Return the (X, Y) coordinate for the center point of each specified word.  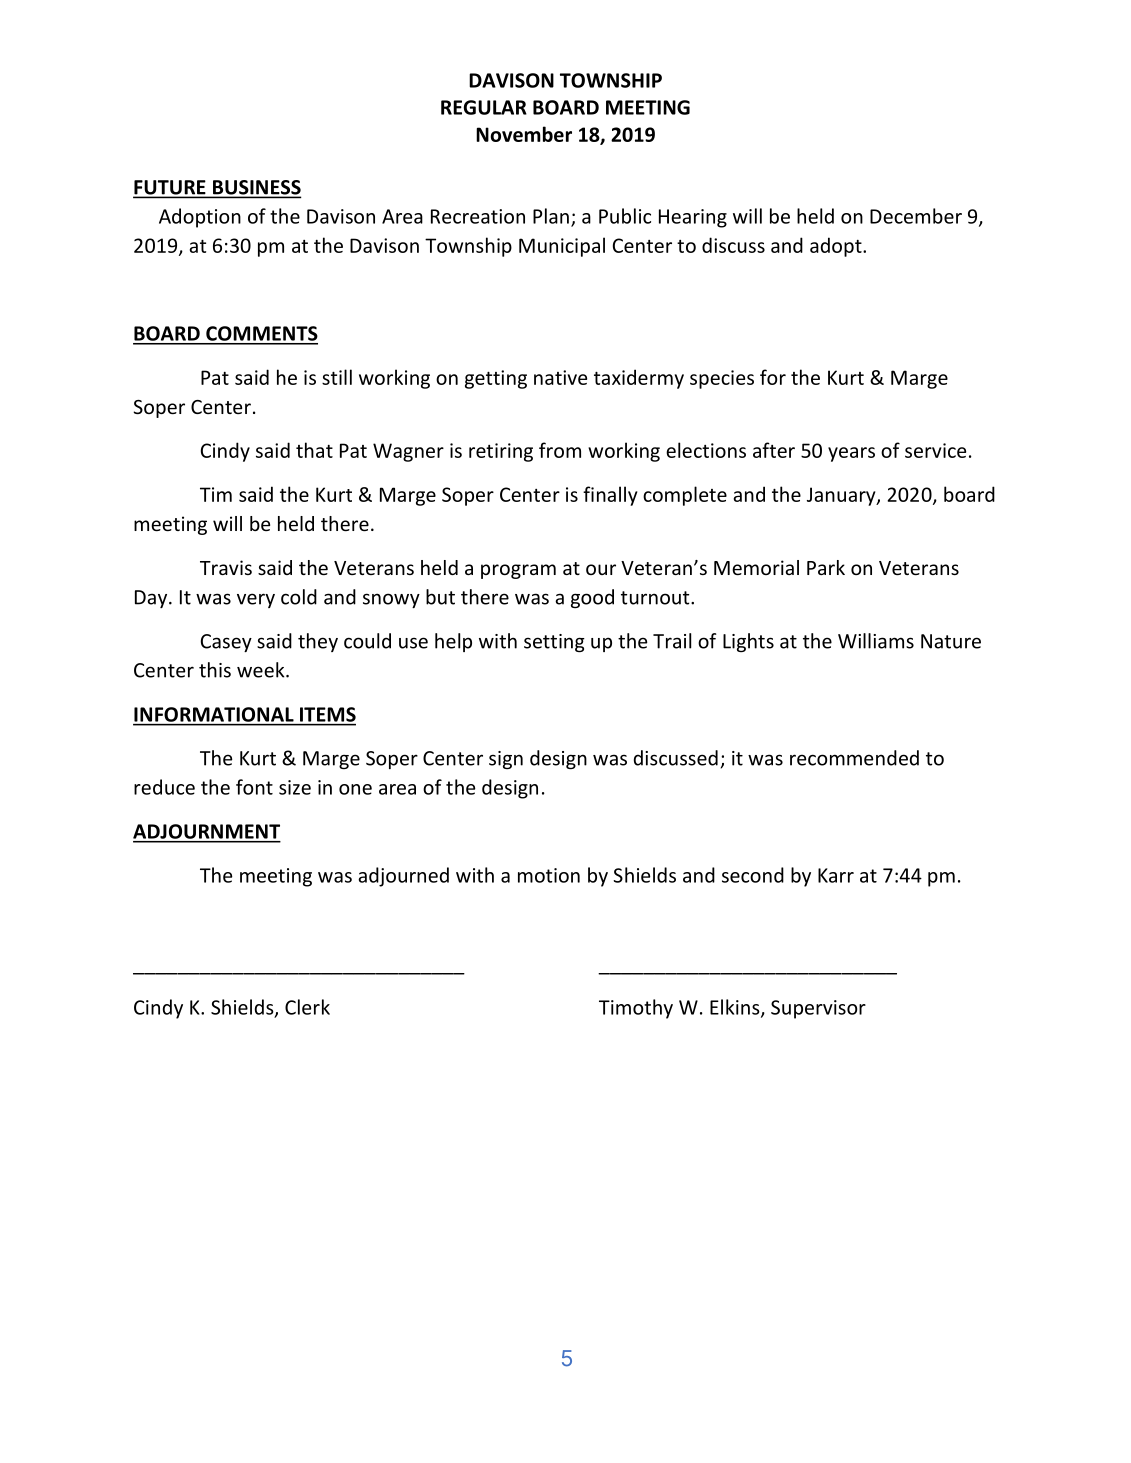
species (722, 379)
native (560, 377)
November (524, 134)
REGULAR (484, 107)
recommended (854, 758)
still (337, 377)
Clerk (307, 1007)
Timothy (636, 1009)
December (916, 216)
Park (826, 567)
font (254, 787)
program (518, 571)
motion (549, 875)
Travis (226, 567)
